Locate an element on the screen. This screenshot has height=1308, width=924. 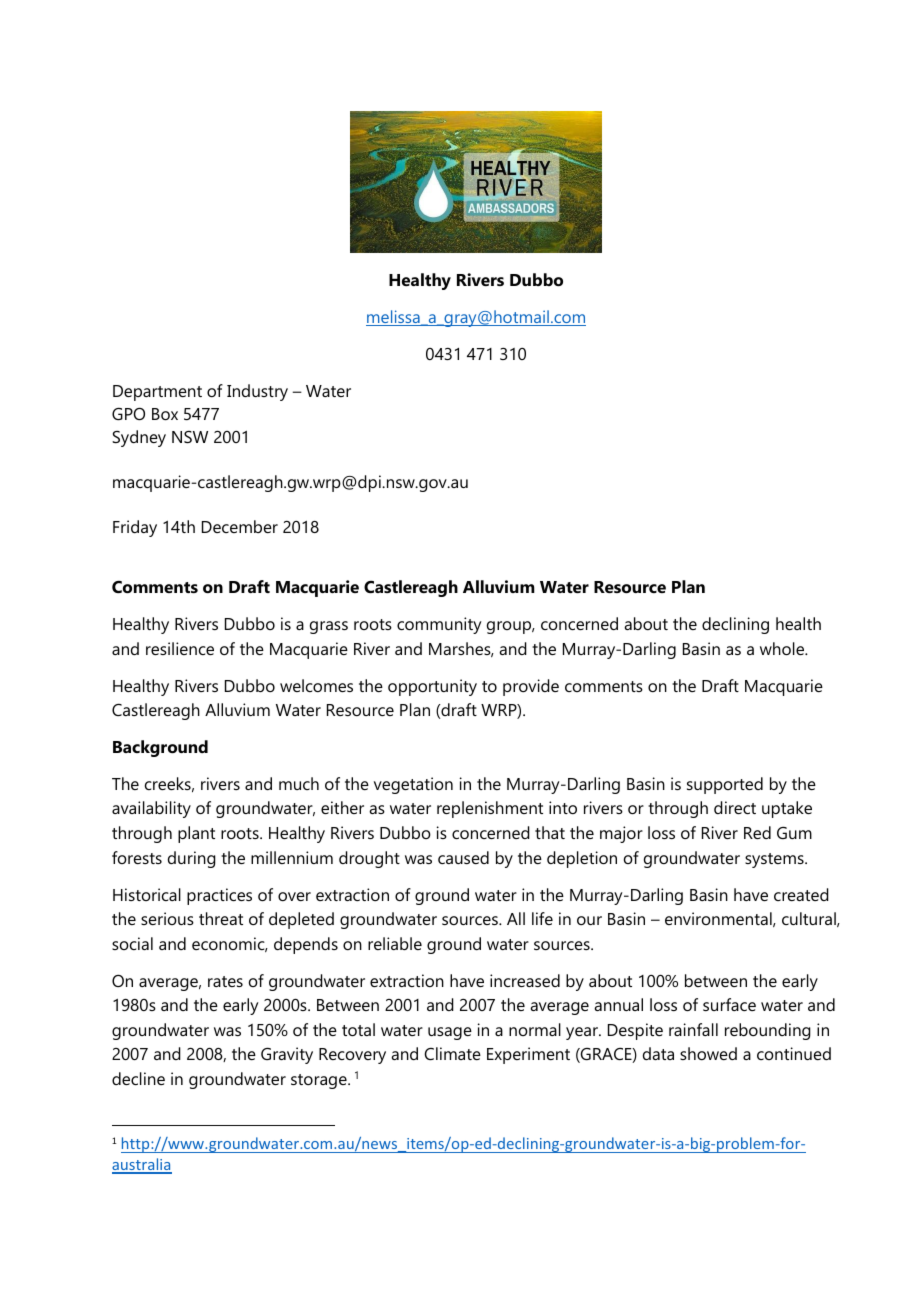
Box is located at coordinates (165, 414).
